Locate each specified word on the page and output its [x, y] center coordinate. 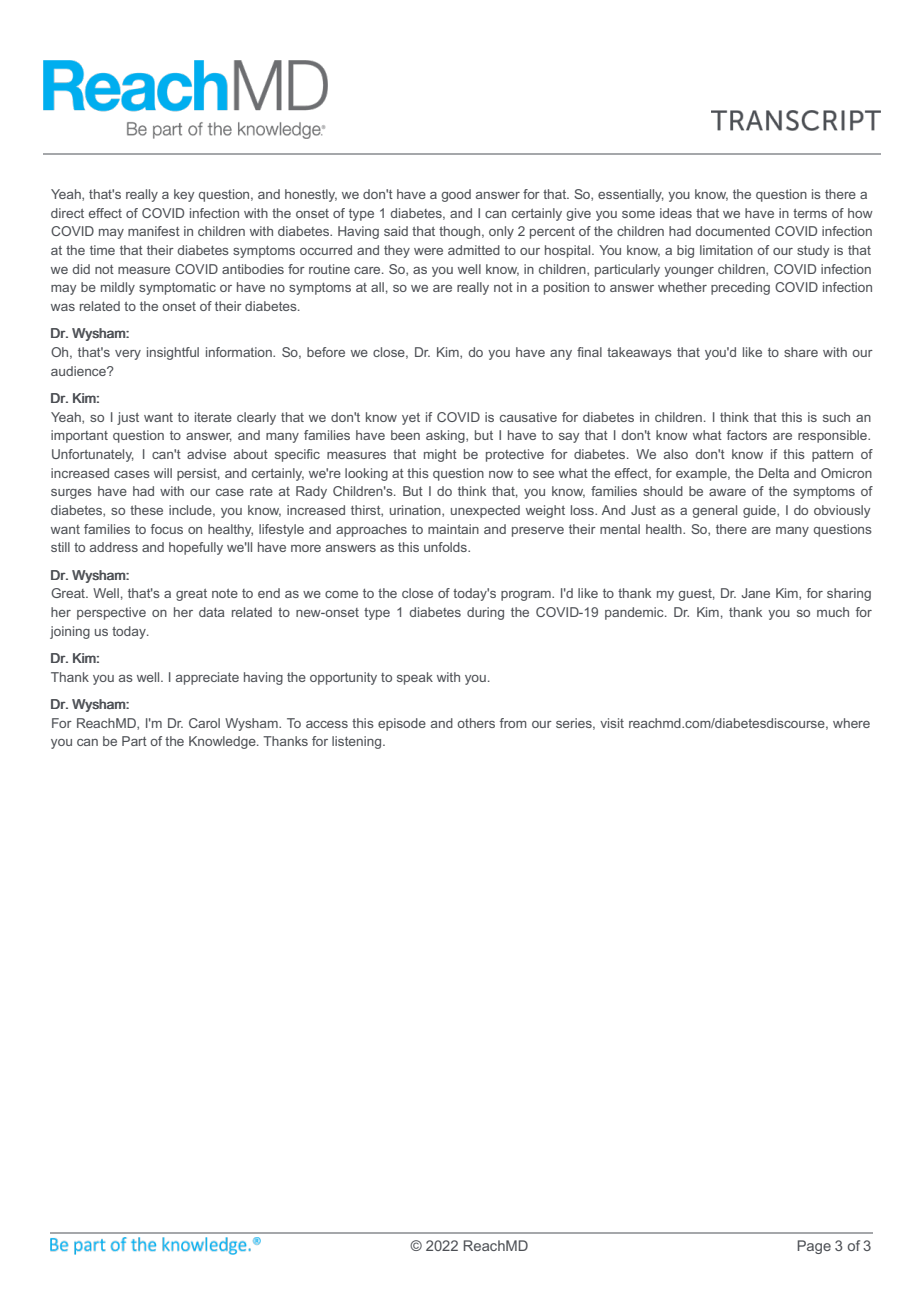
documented [732, 231]
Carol [204, 723]
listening [358, 742]
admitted [474, 250]
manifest [154, 231]
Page [814, 1247]
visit [612, 723]
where [851, 723]
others [476, 723]
